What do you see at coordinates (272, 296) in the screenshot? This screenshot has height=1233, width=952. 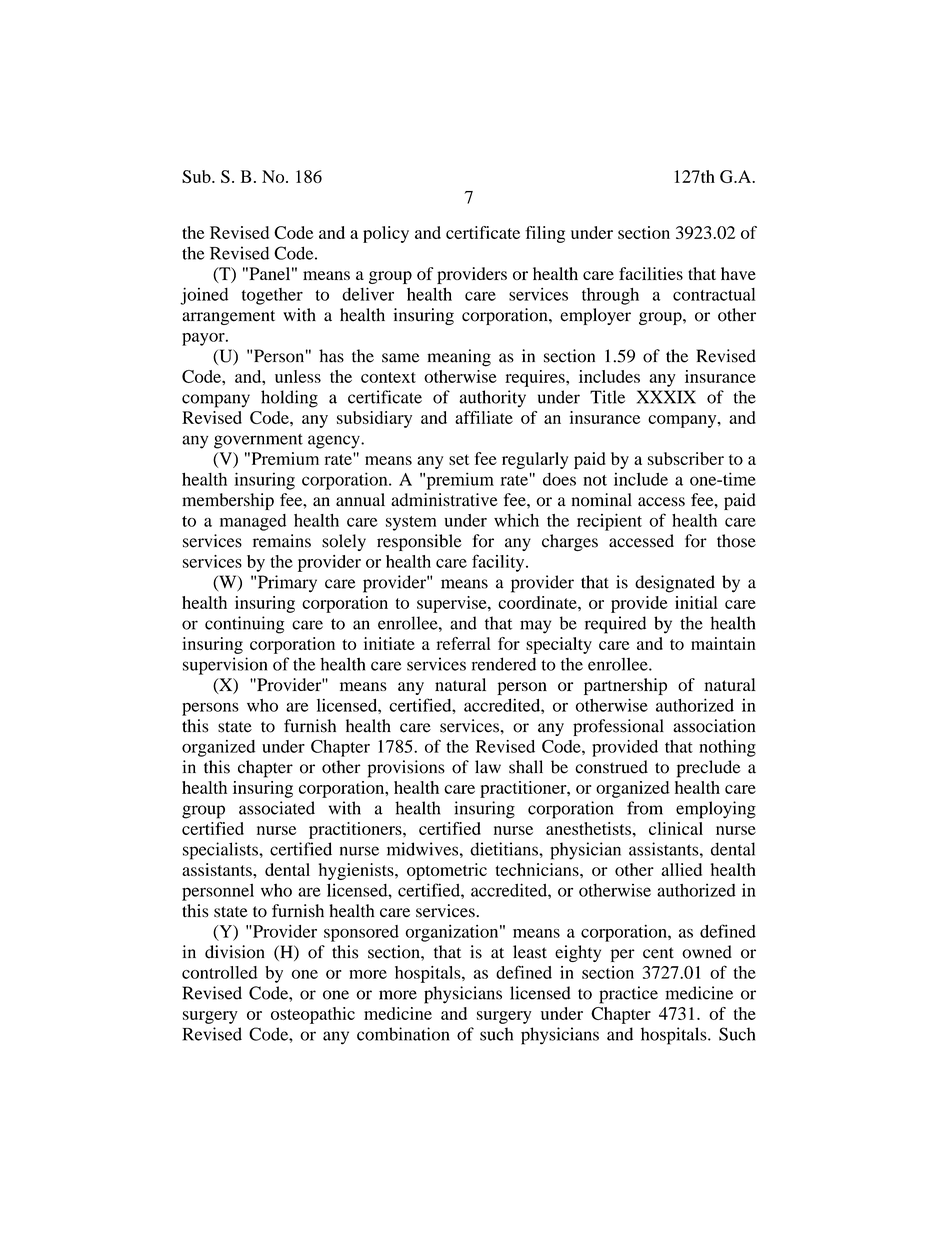 I see `together` at bounding box center [272, 296].
